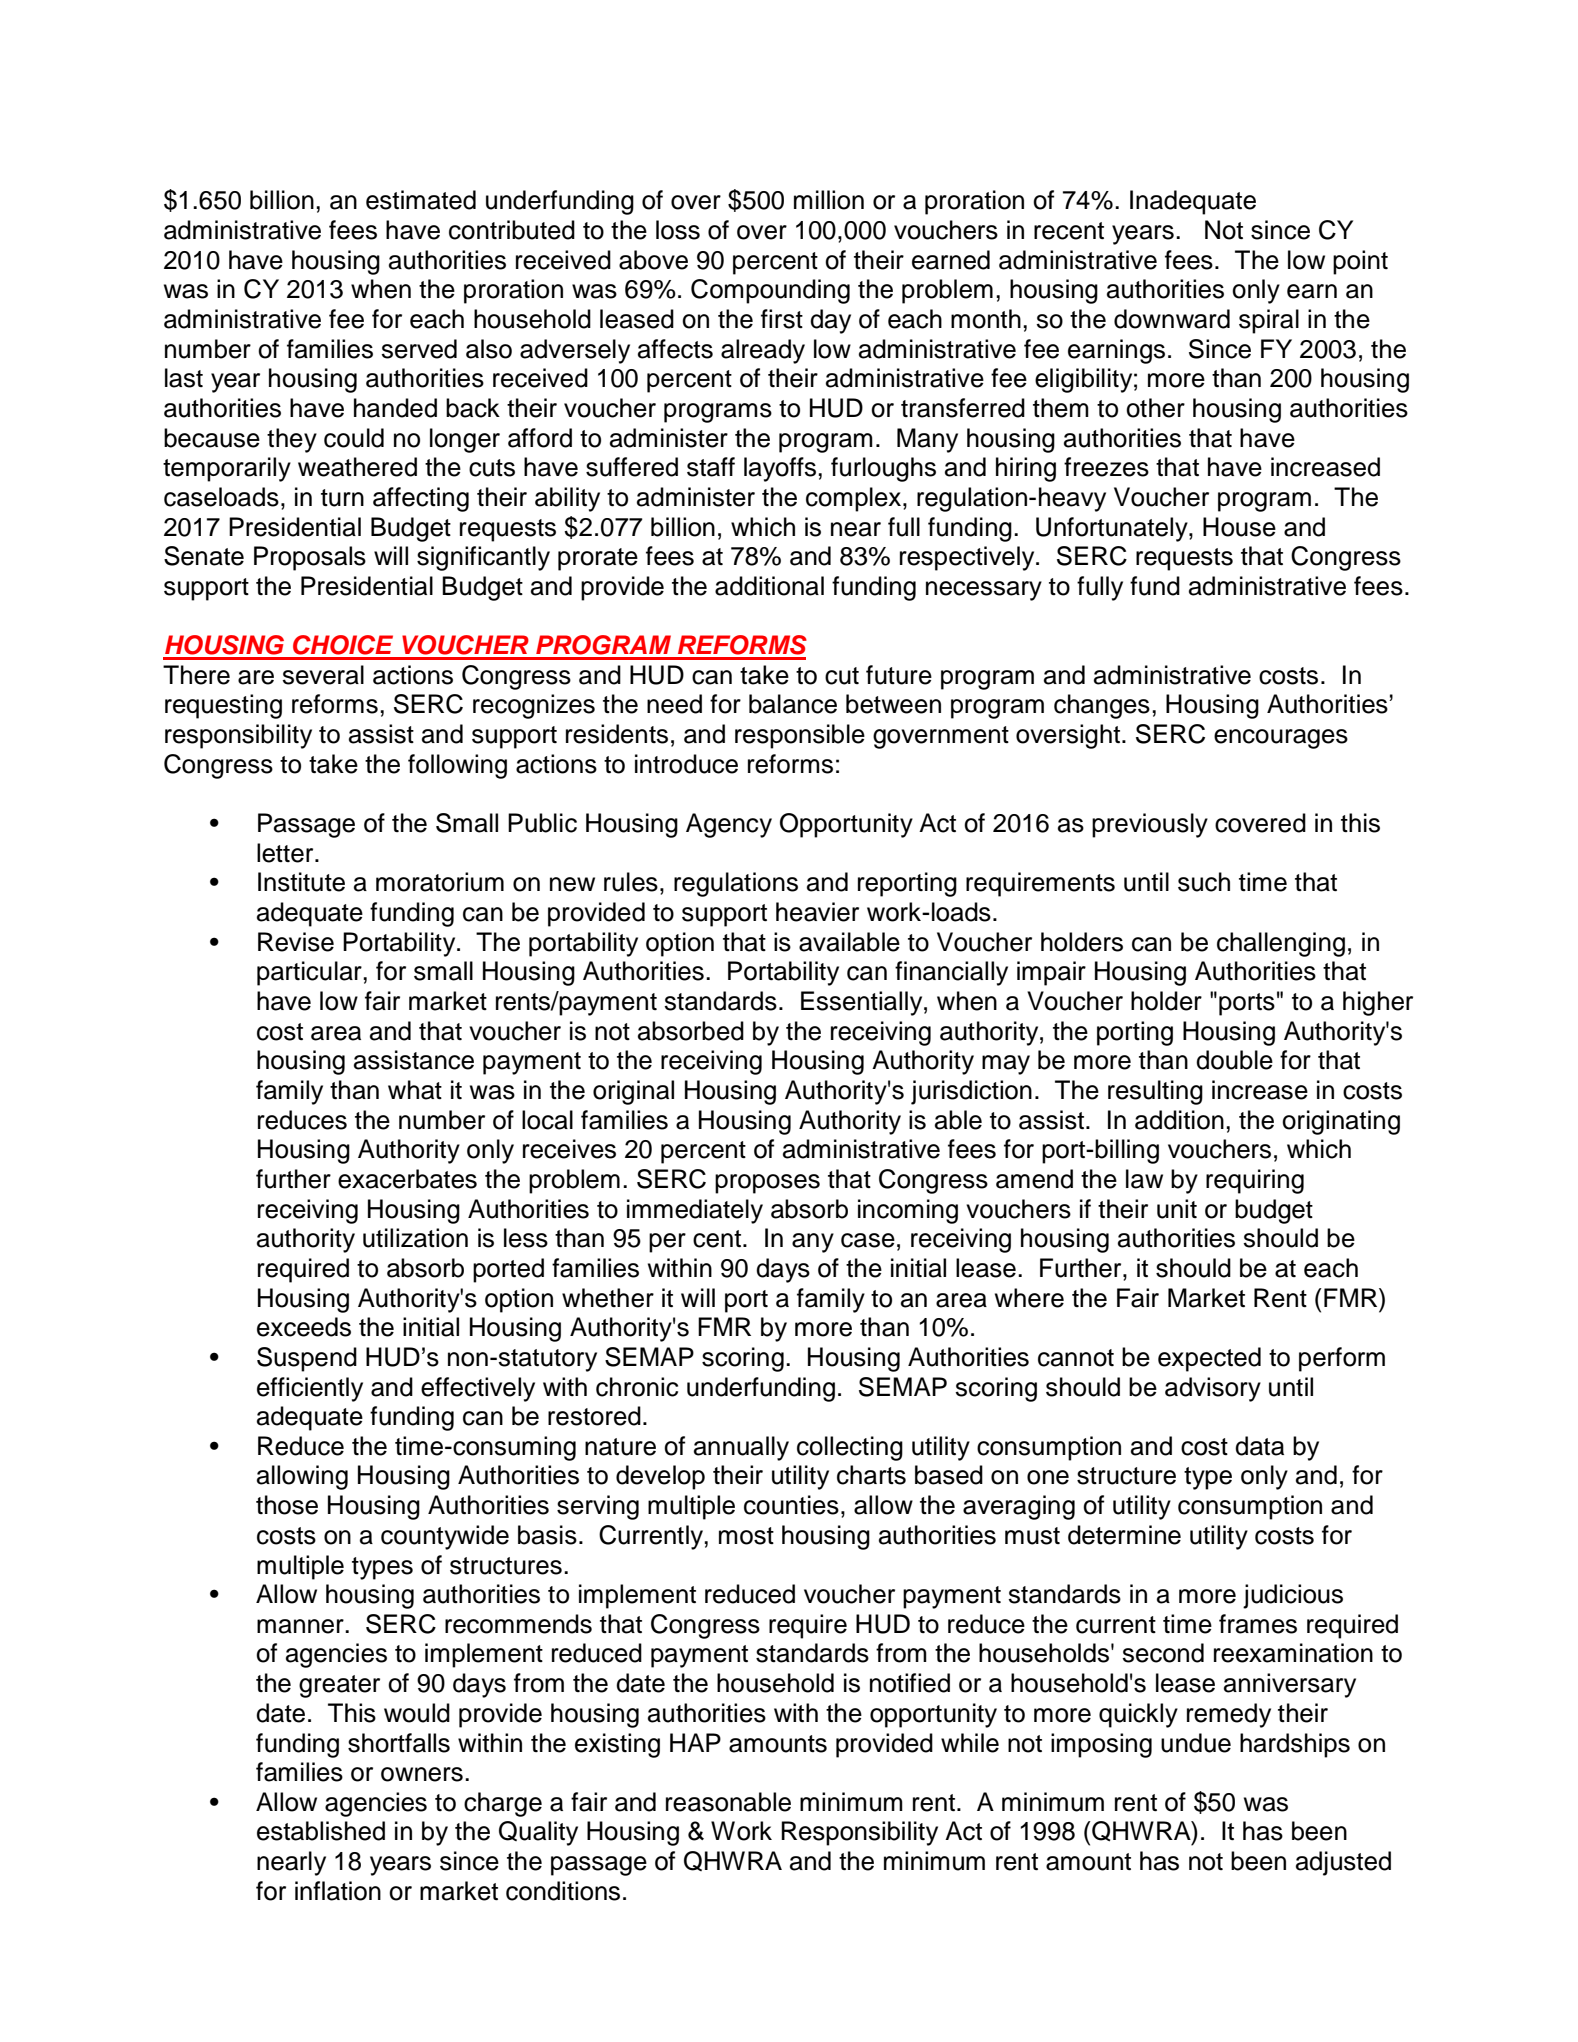 The height and width of the screenshot is (2042, 1578). I want to click on Compounding, so click(770, 291).
